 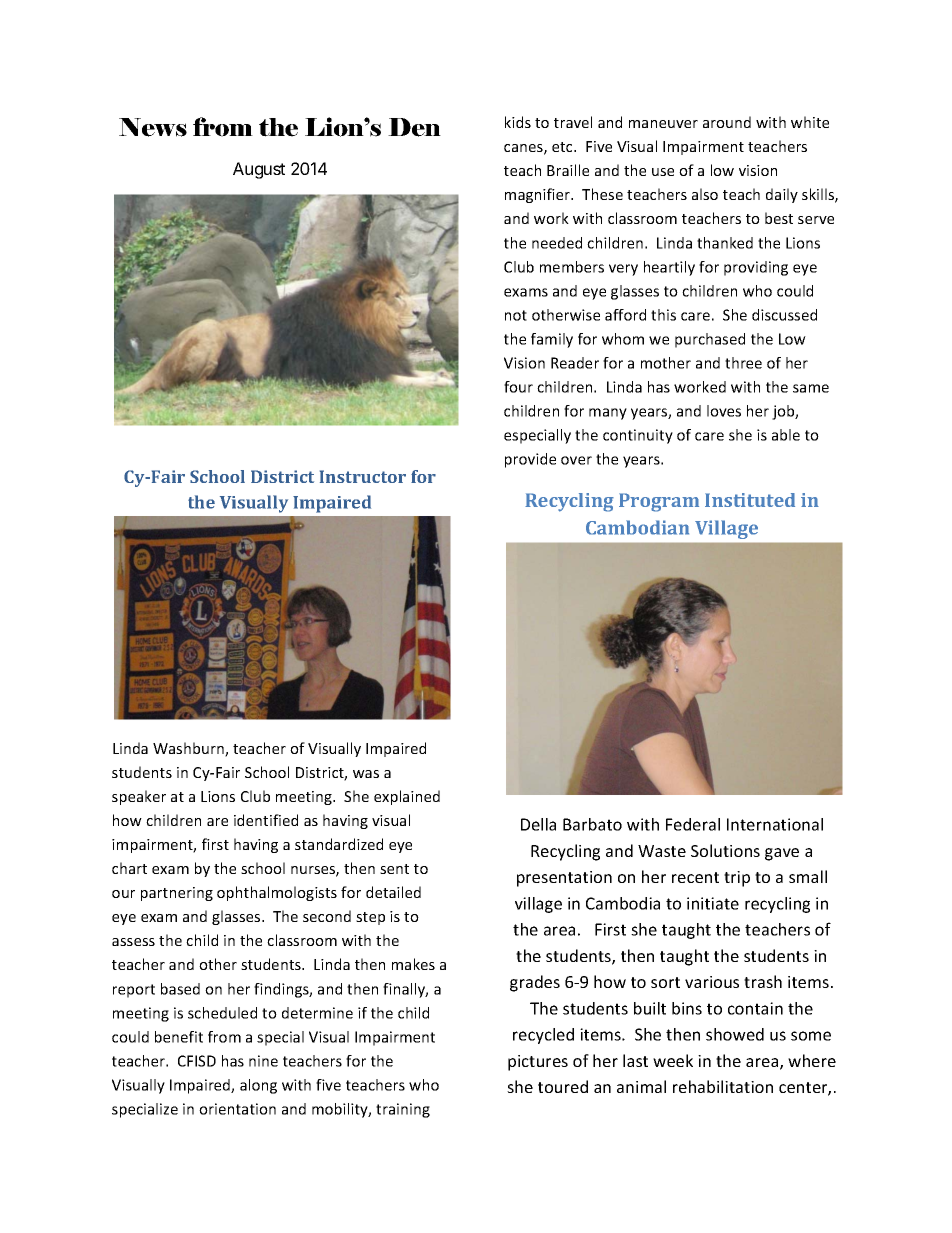 What do you see at coordinates (518, 122) in the screenshot?
I see `kids` at bounding box center [518, 122].
